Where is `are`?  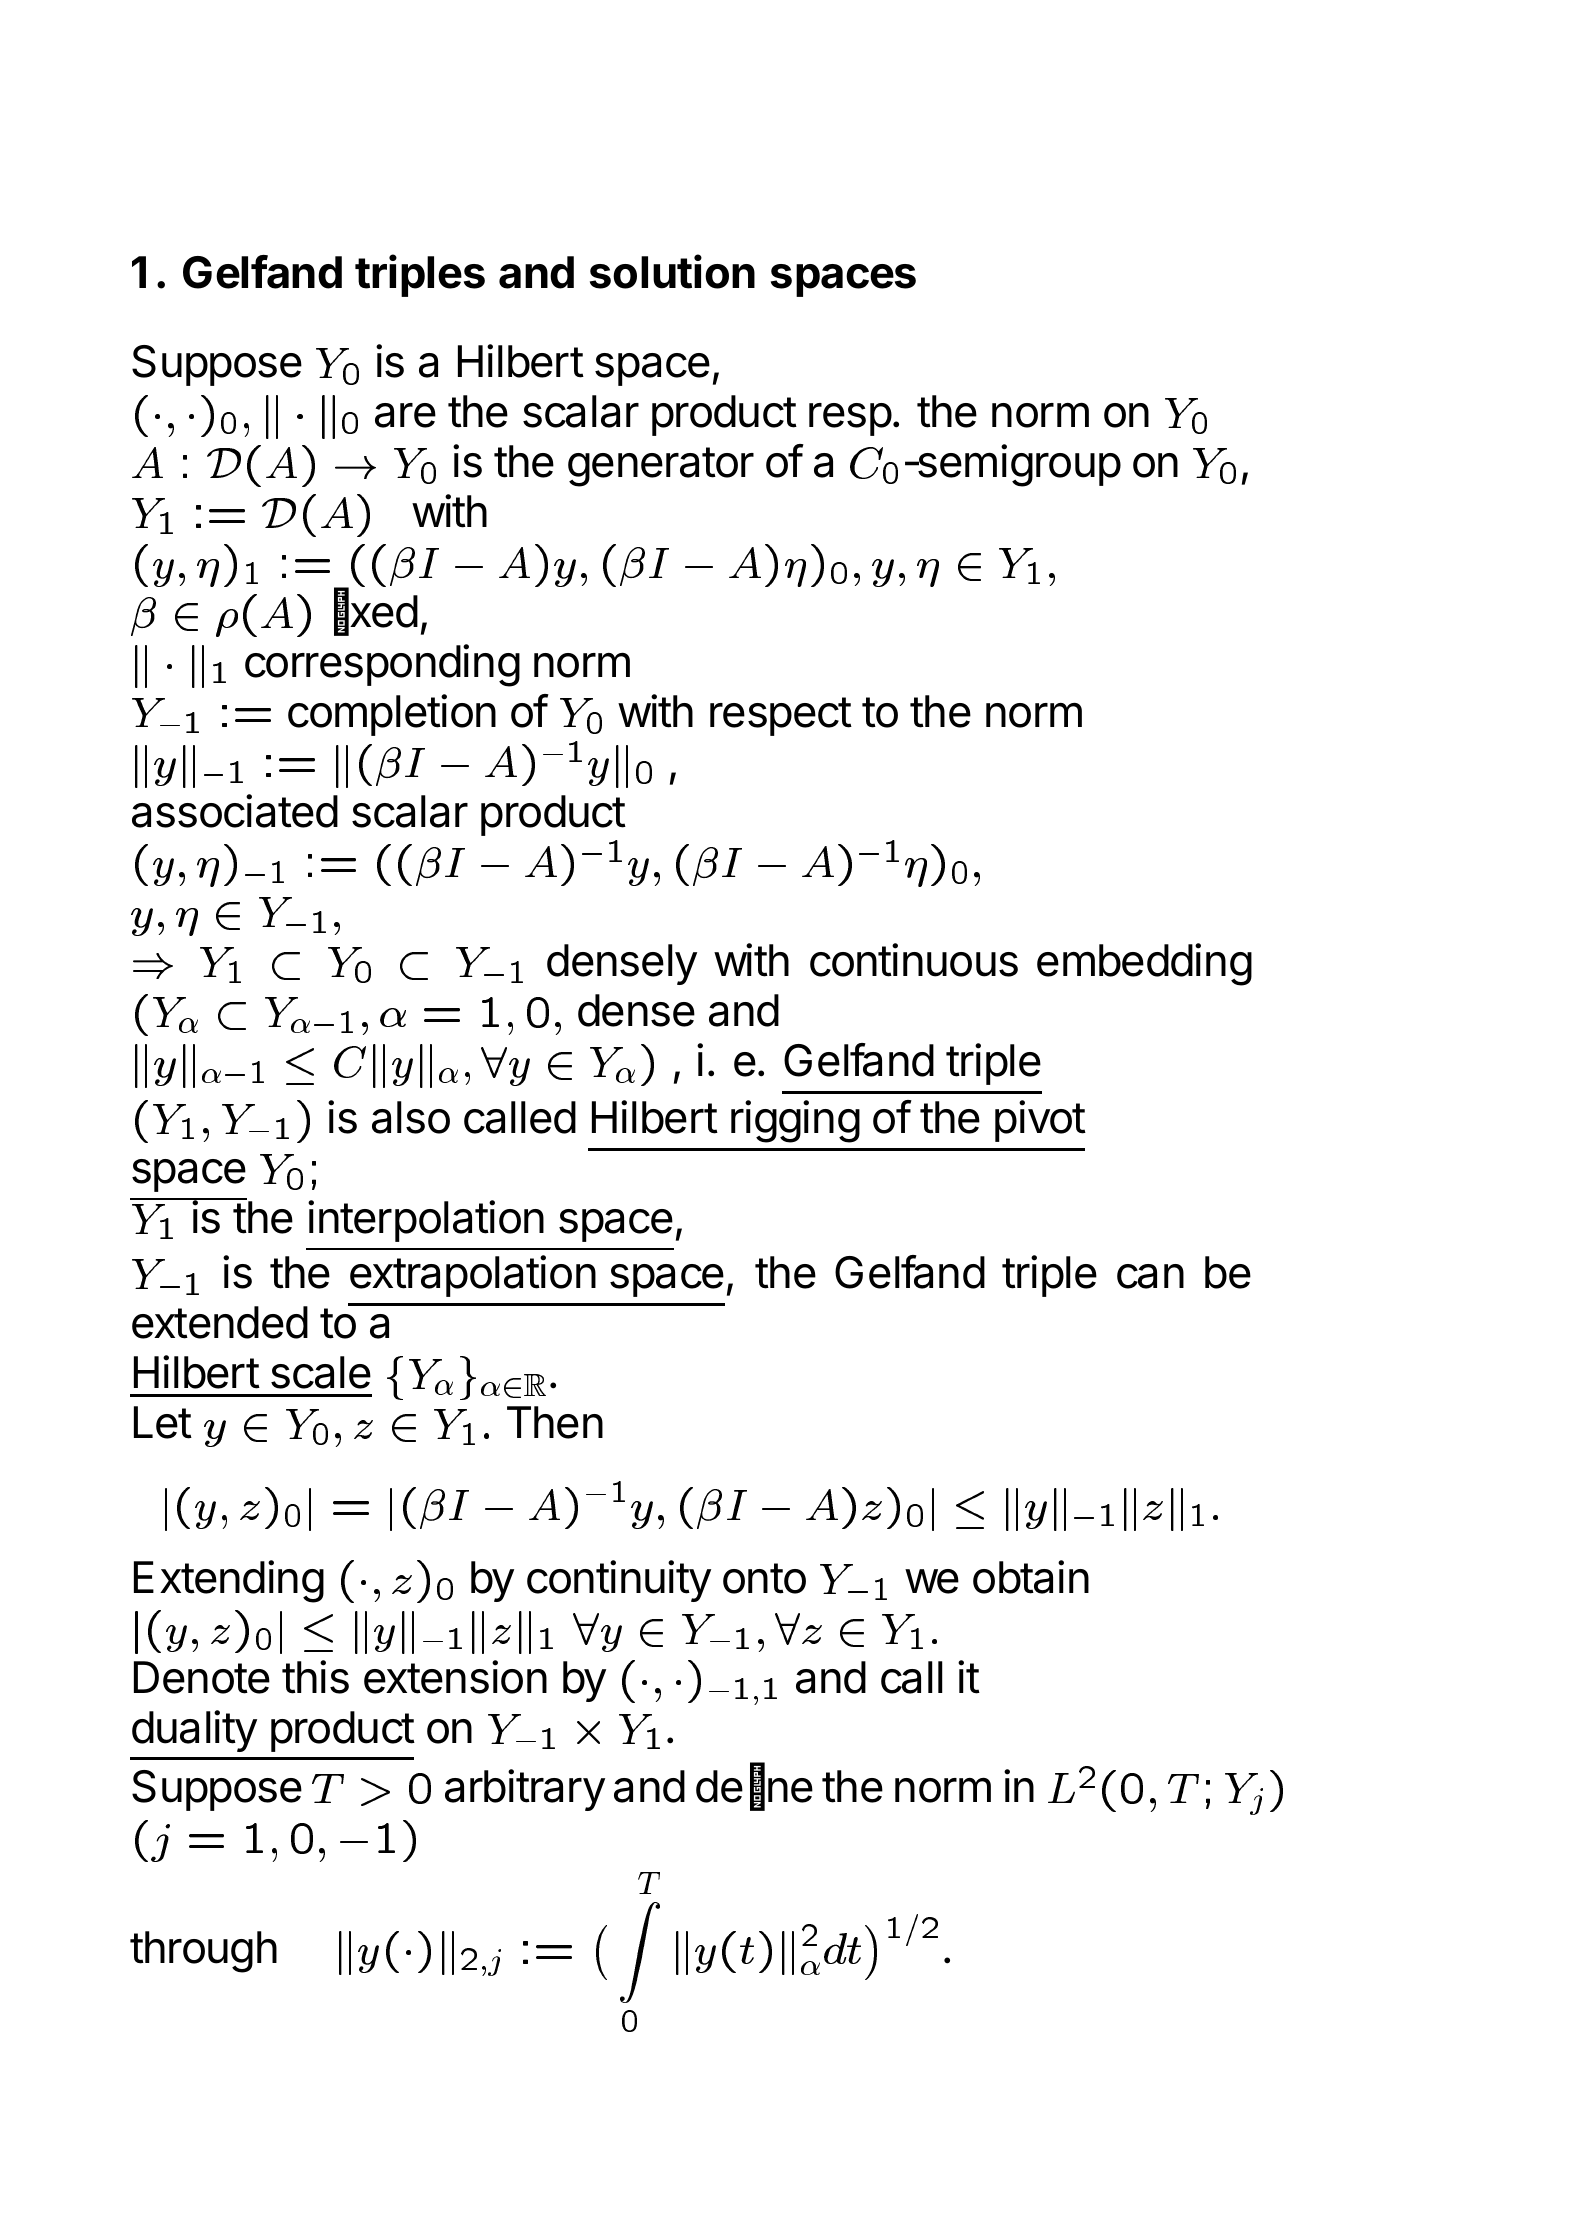 are is located at coordinates (405, 415).
